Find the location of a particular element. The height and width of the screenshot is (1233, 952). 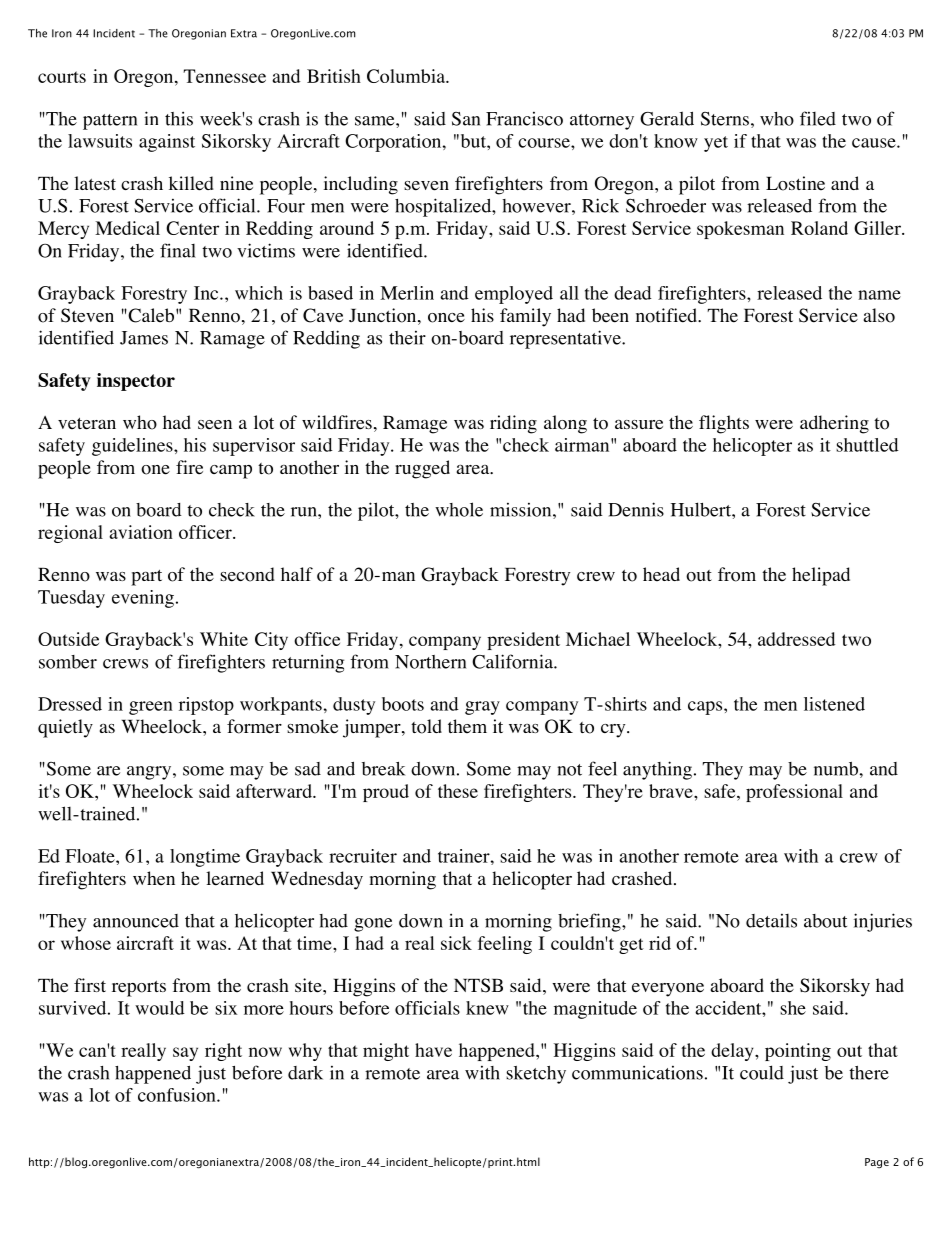

adhering is located at coordinates (834, 424).
